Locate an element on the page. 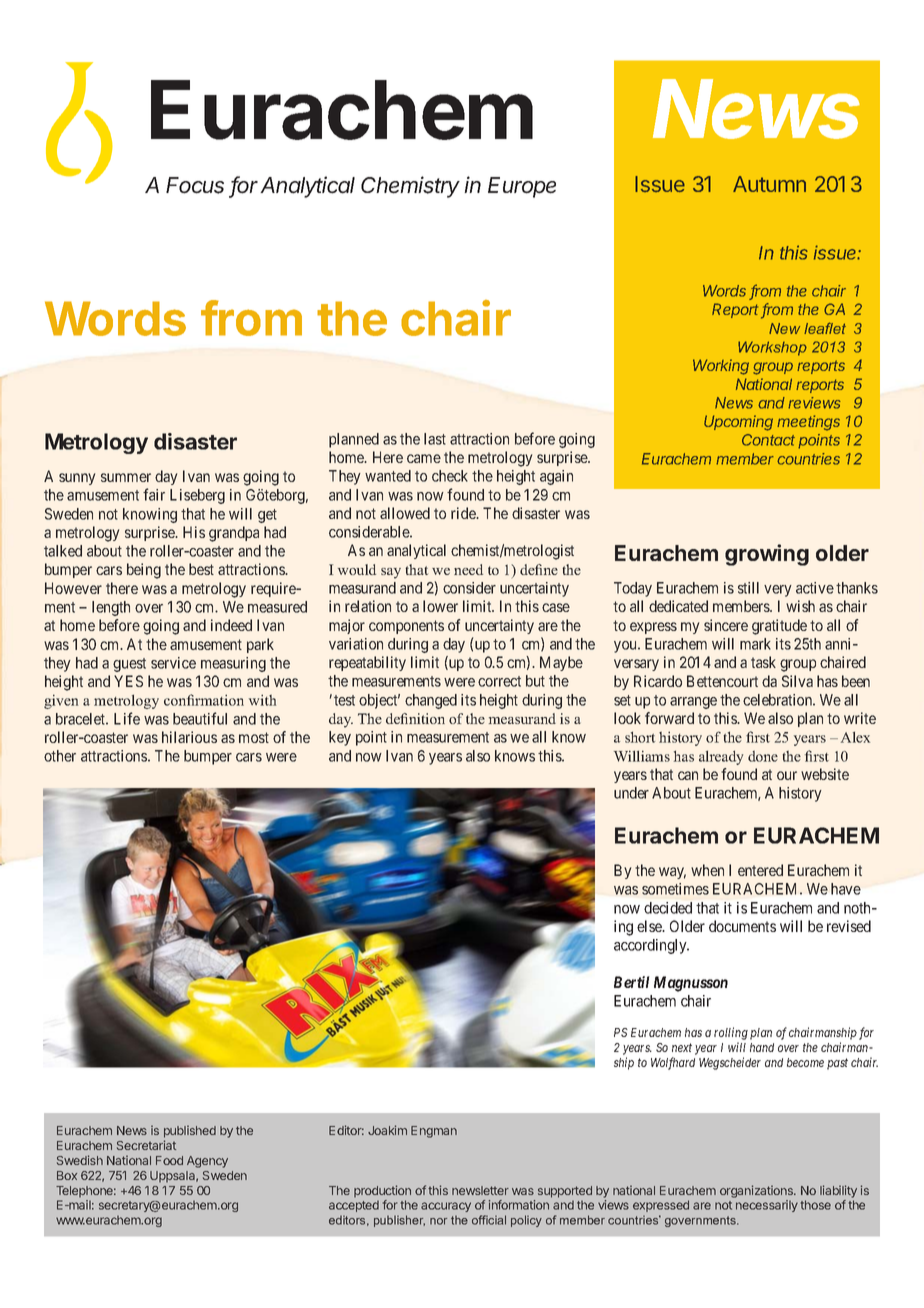 The image size is (924, 1308). very is located at coordinates (778, 591).
